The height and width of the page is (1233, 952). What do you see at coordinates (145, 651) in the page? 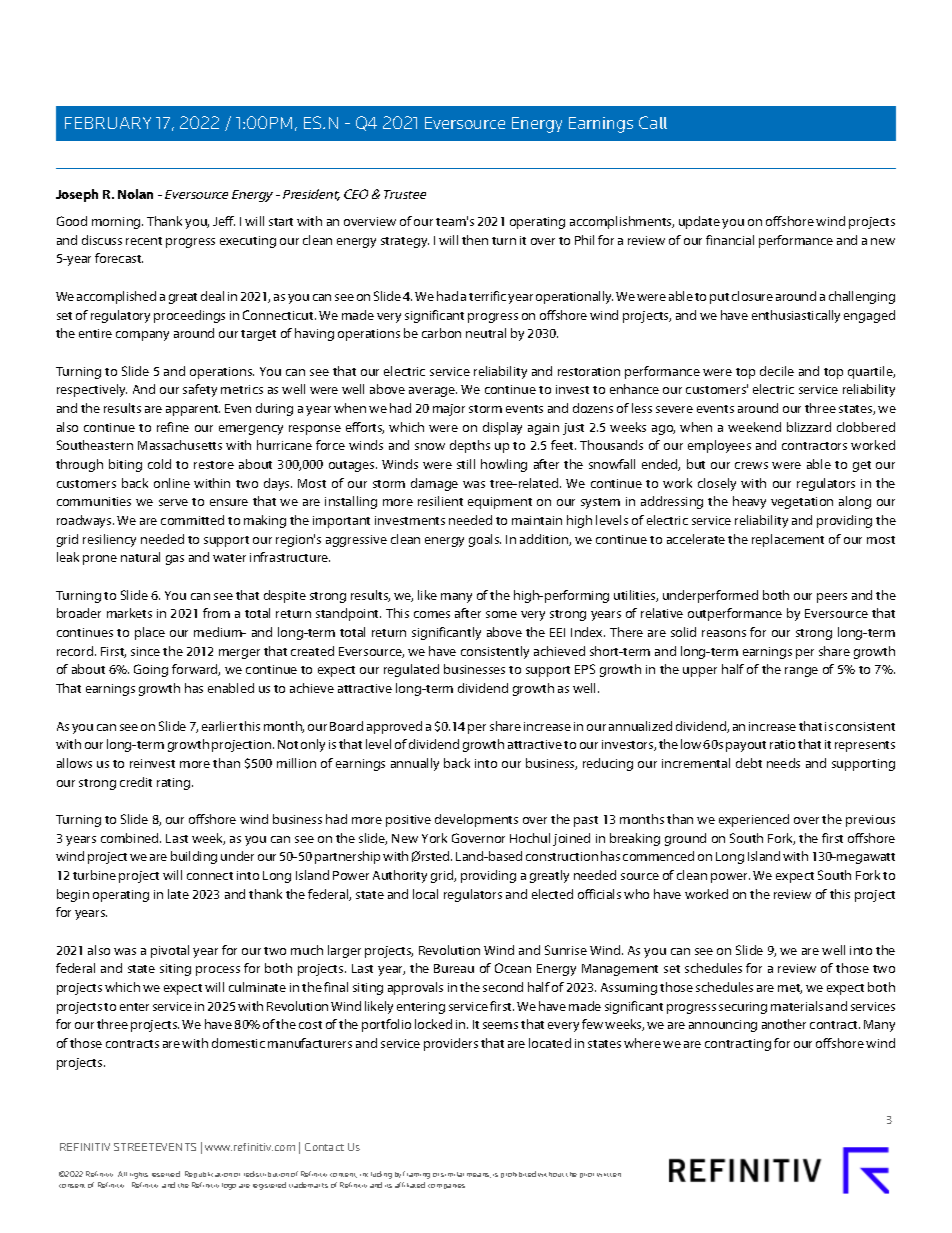
I see `since` at bounding box center [145, 651].
